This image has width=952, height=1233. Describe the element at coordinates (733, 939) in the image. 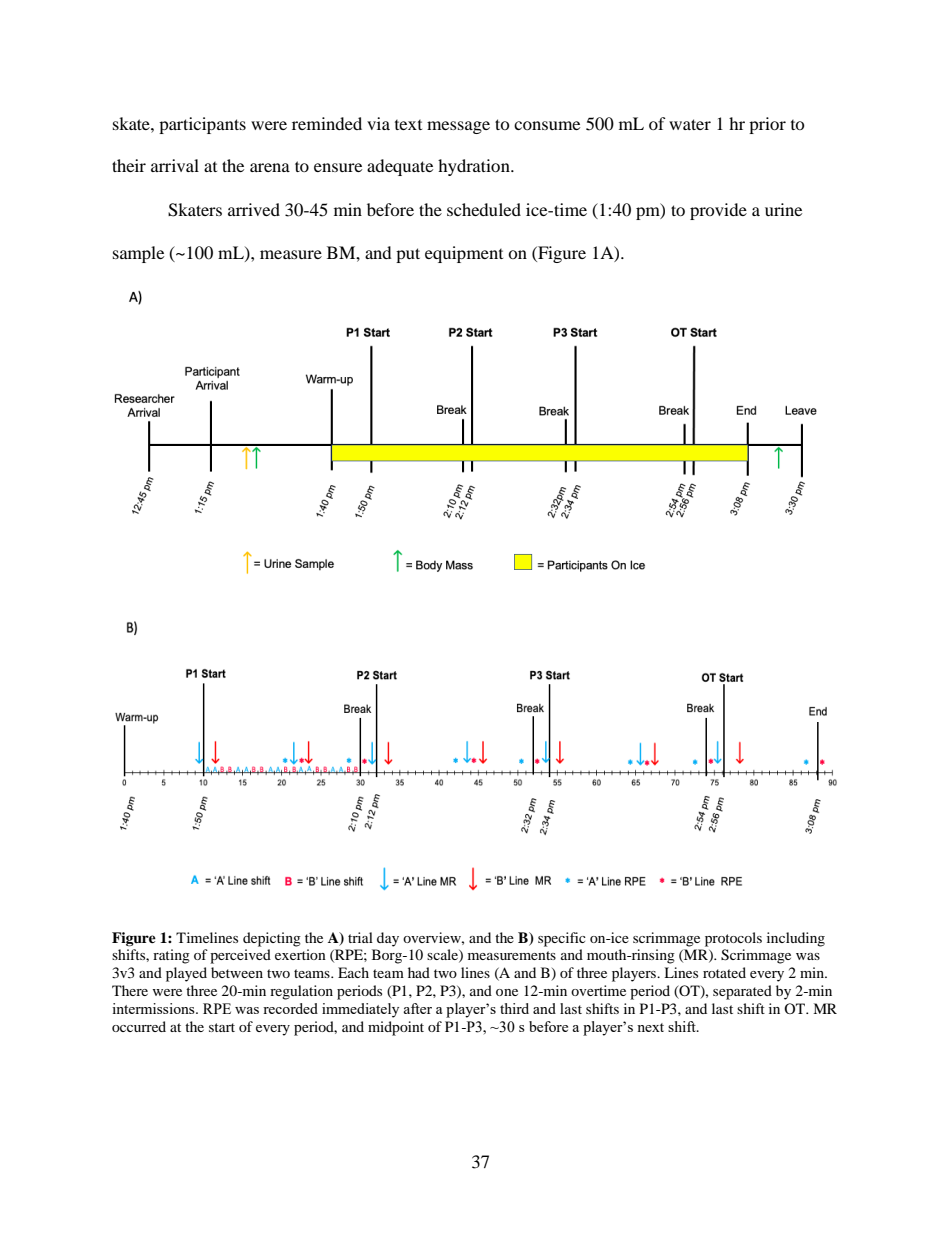

I see `protocols` at that location.
